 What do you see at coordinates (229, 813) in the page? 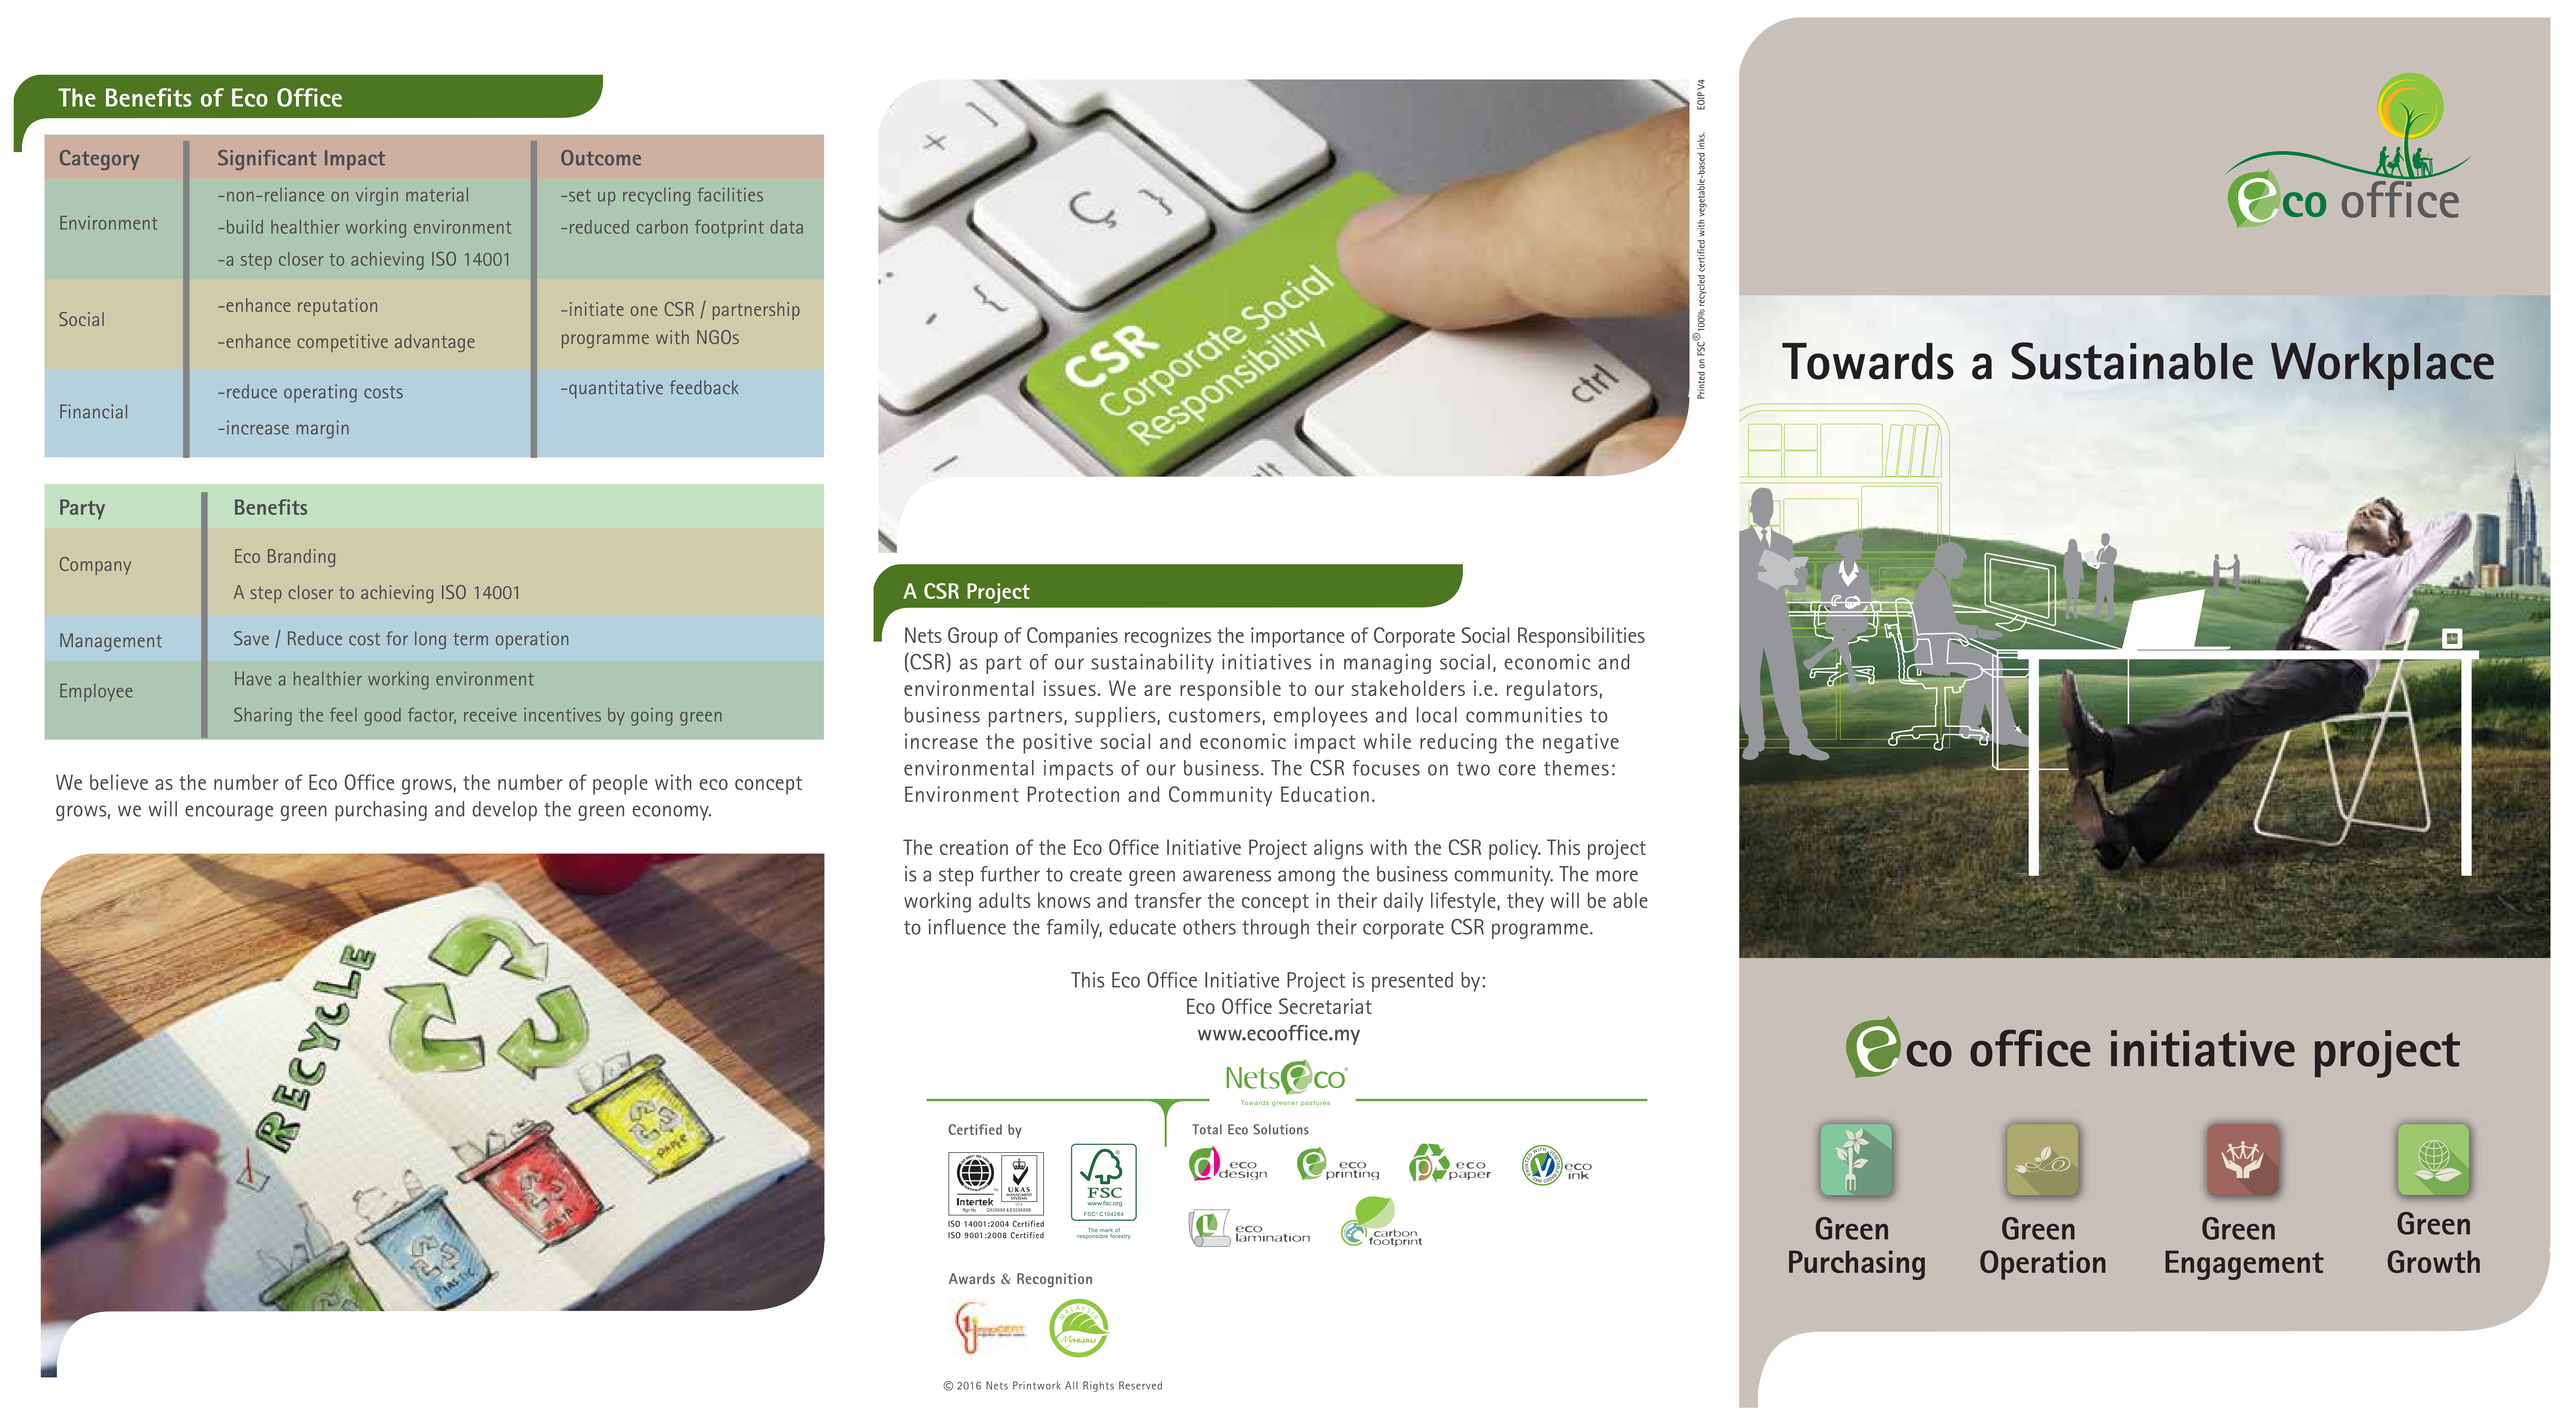
I see `encourage` at bounding box center [229, 813].
